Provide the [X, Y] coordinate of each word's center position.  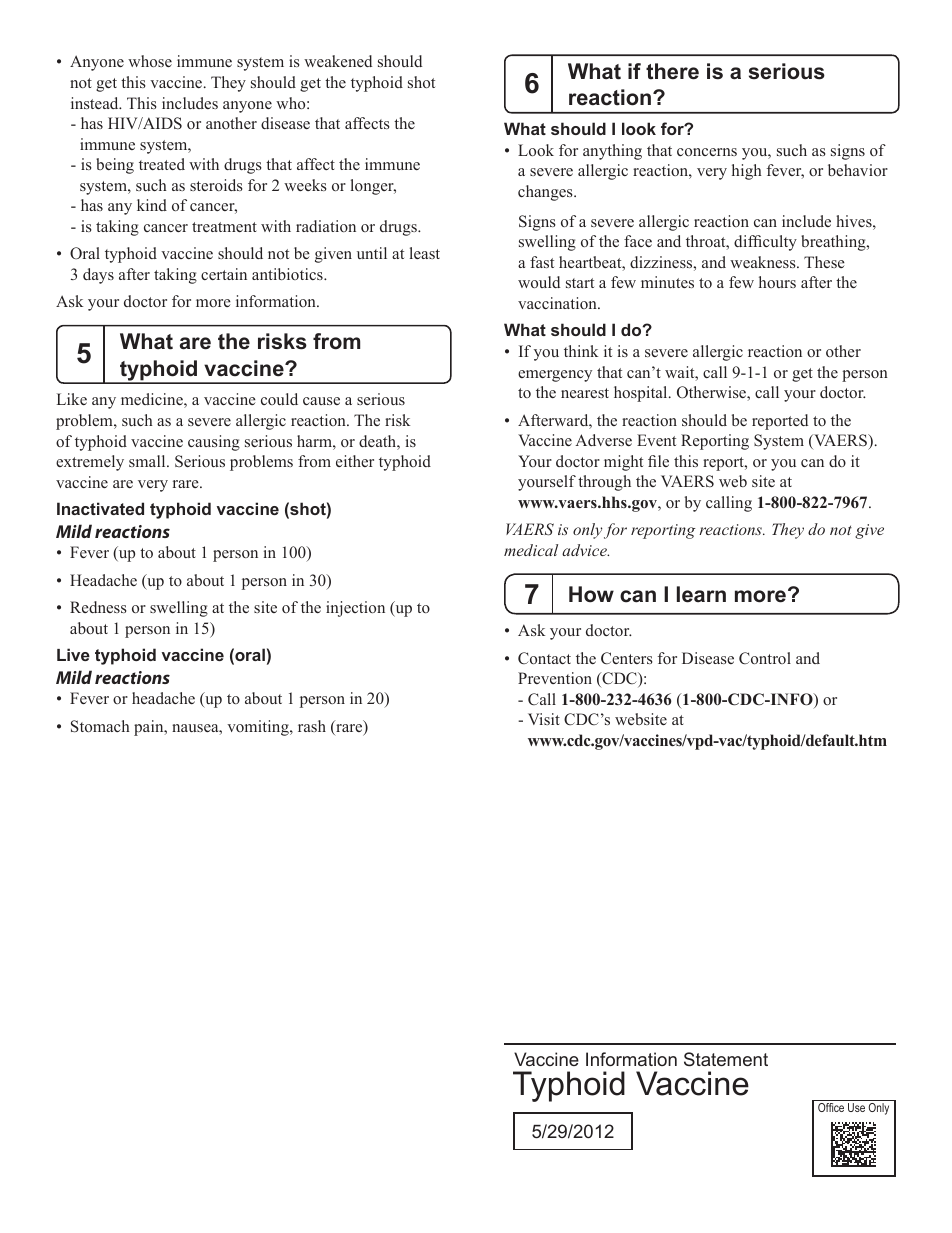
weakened [338, 61]
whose [150, 61]
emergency [555, 376]
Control [765, 658]
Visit [544, 719]
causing [214, 443]
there [672, 71]
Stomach [100, 726]
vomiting [259, 728]
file [658, 461]
